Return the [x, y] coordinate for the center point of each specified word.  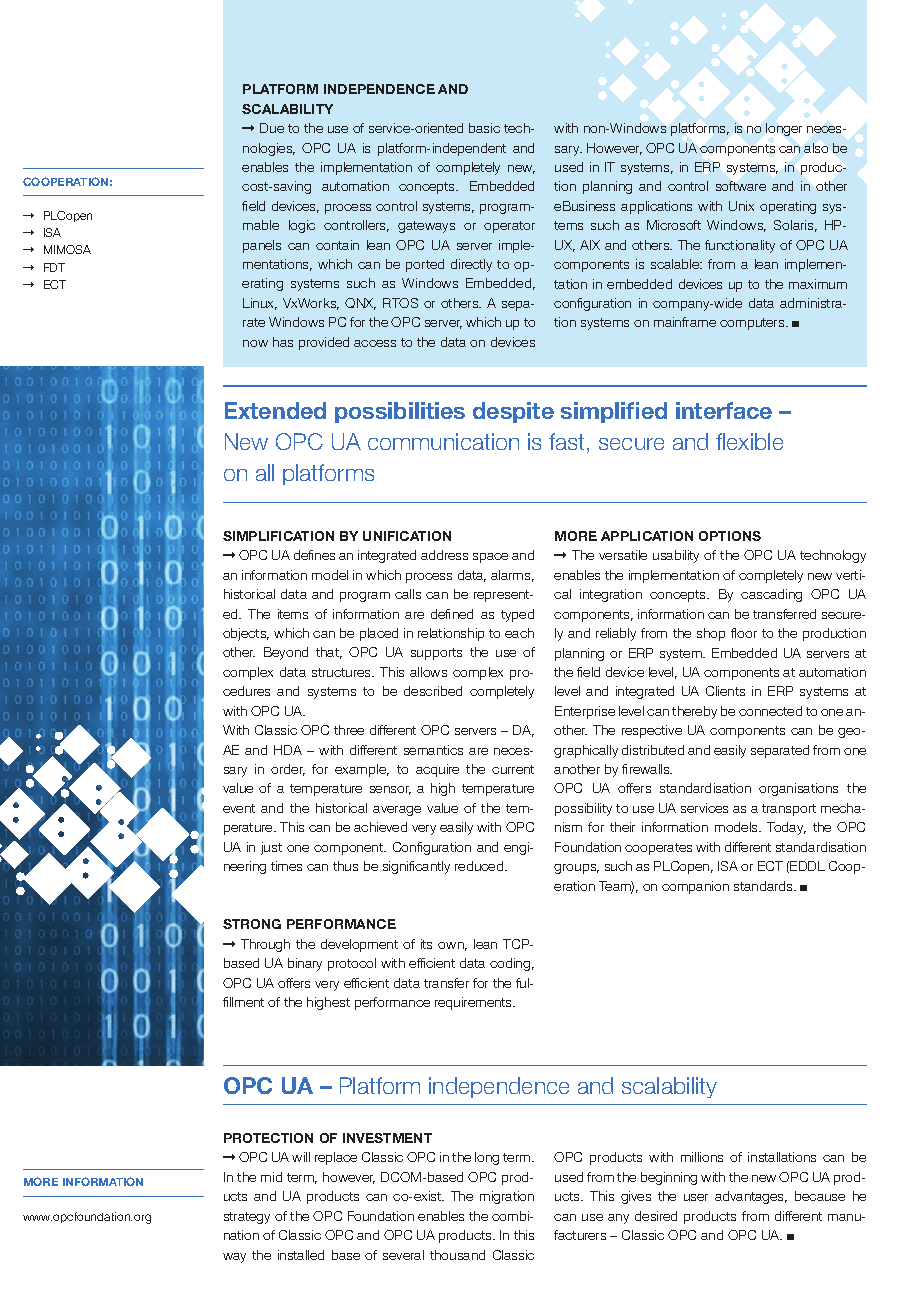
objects [246, 634]
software [741, 186]
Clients [725, 691]
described [433, 691]
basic [484, 128]
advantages [751, 1197]
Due [272, 128]
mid [271, 1177]
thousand [457, 1255]
